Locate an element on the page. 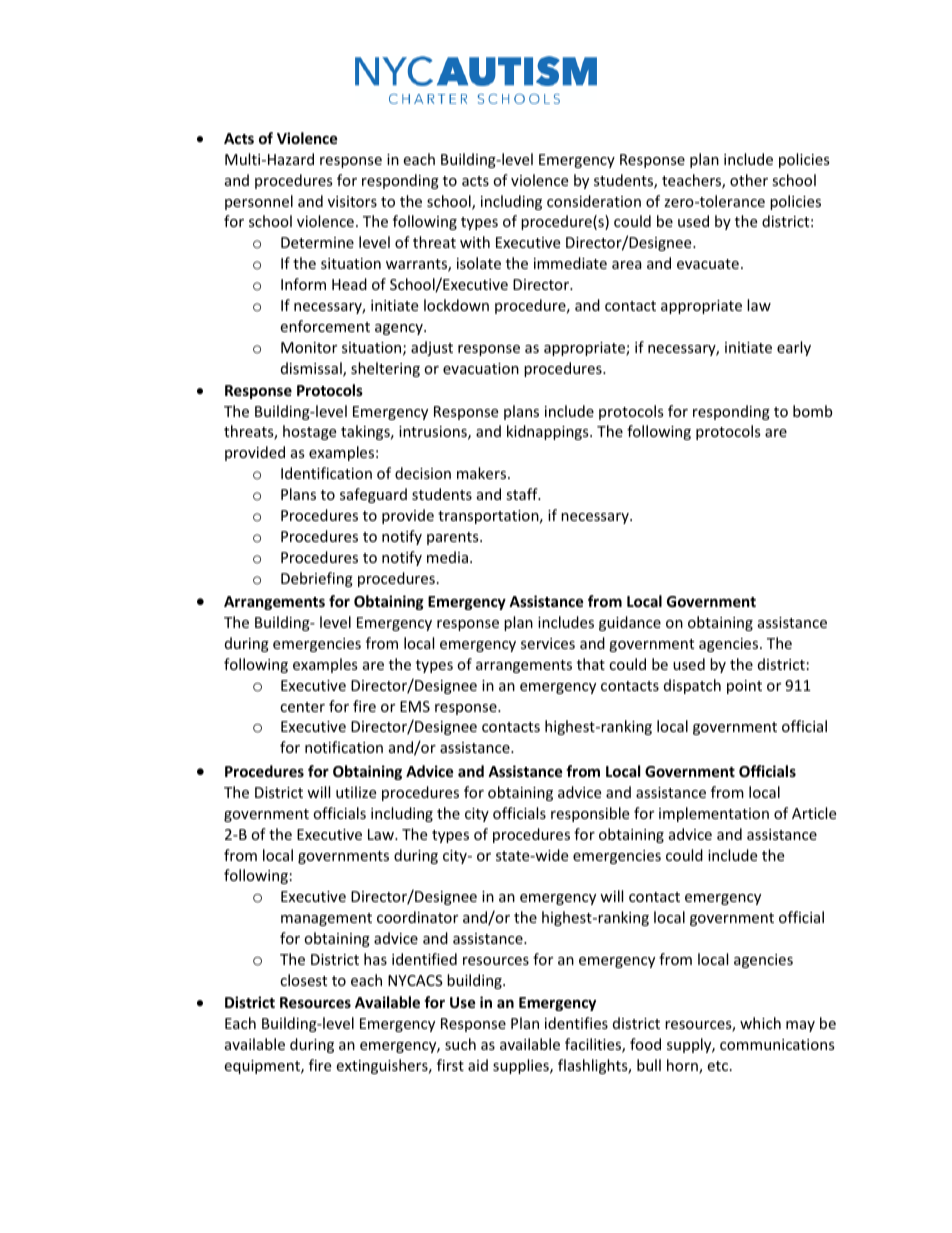  staff is located at coordinates (523, 494).
